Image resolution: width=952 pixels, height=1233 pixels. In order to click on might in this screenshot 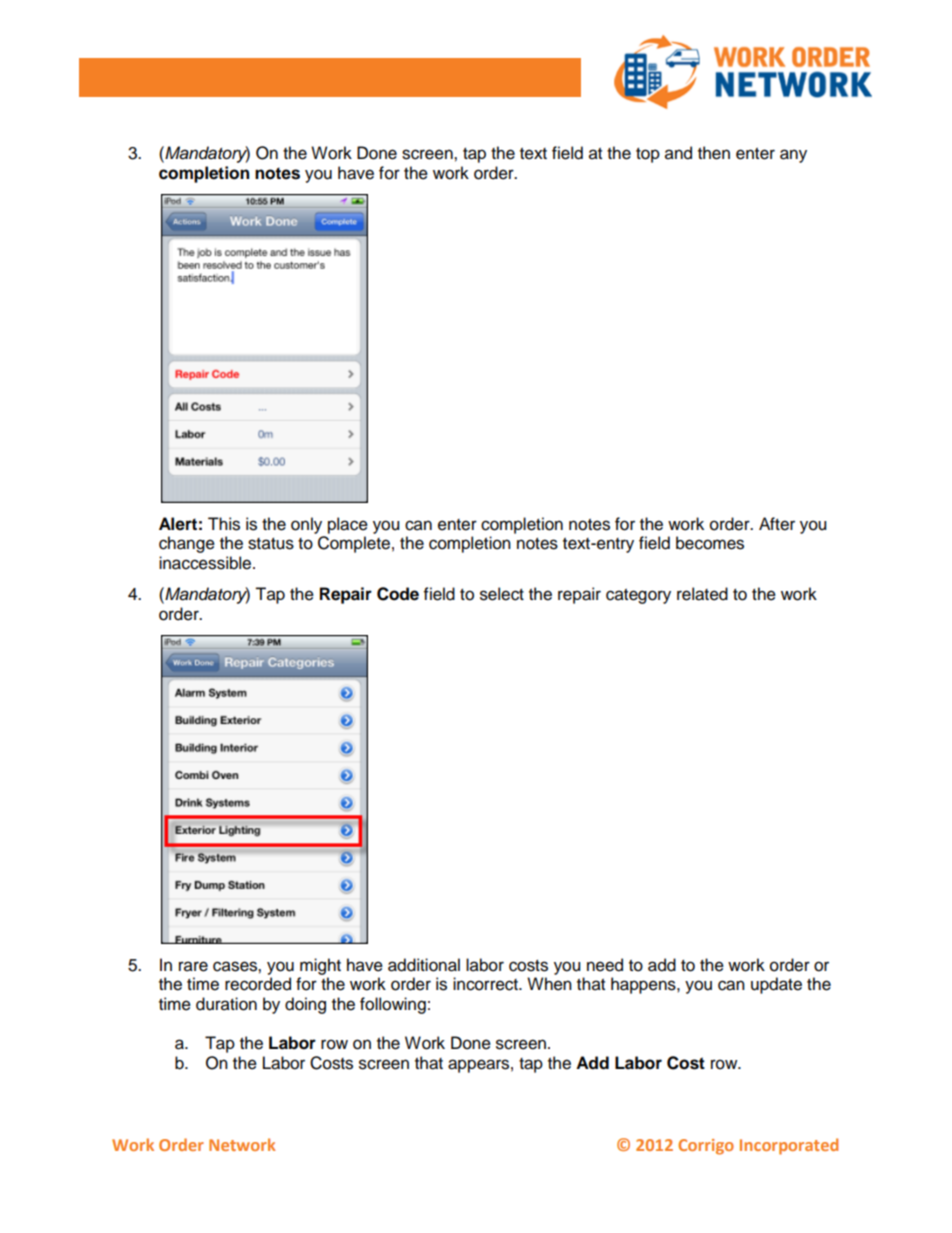, I will do `click(320, 966)`.
